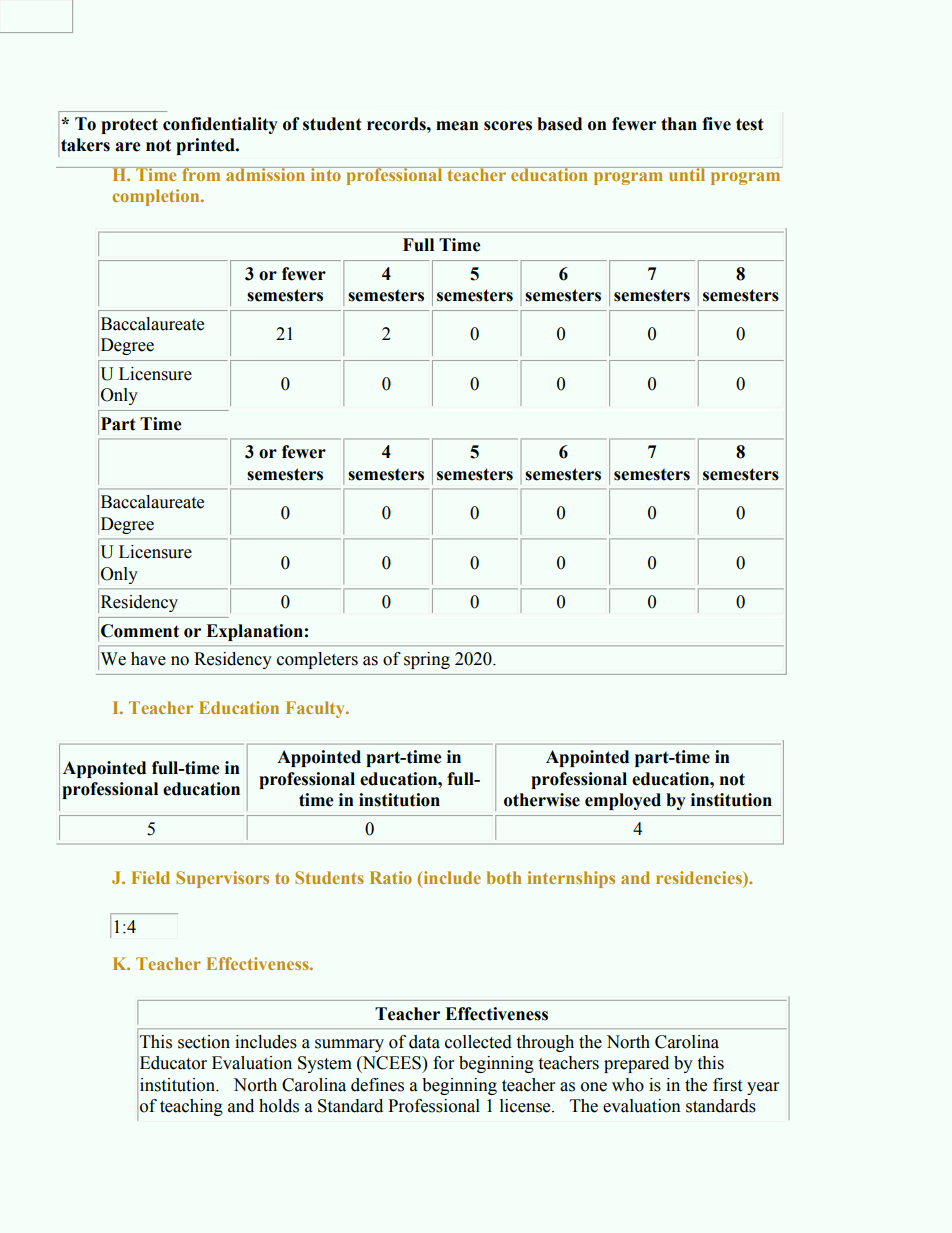  What do you see at coordinates (457, 126) in the page?
I see `mean` at bounding box center [457, 126].
